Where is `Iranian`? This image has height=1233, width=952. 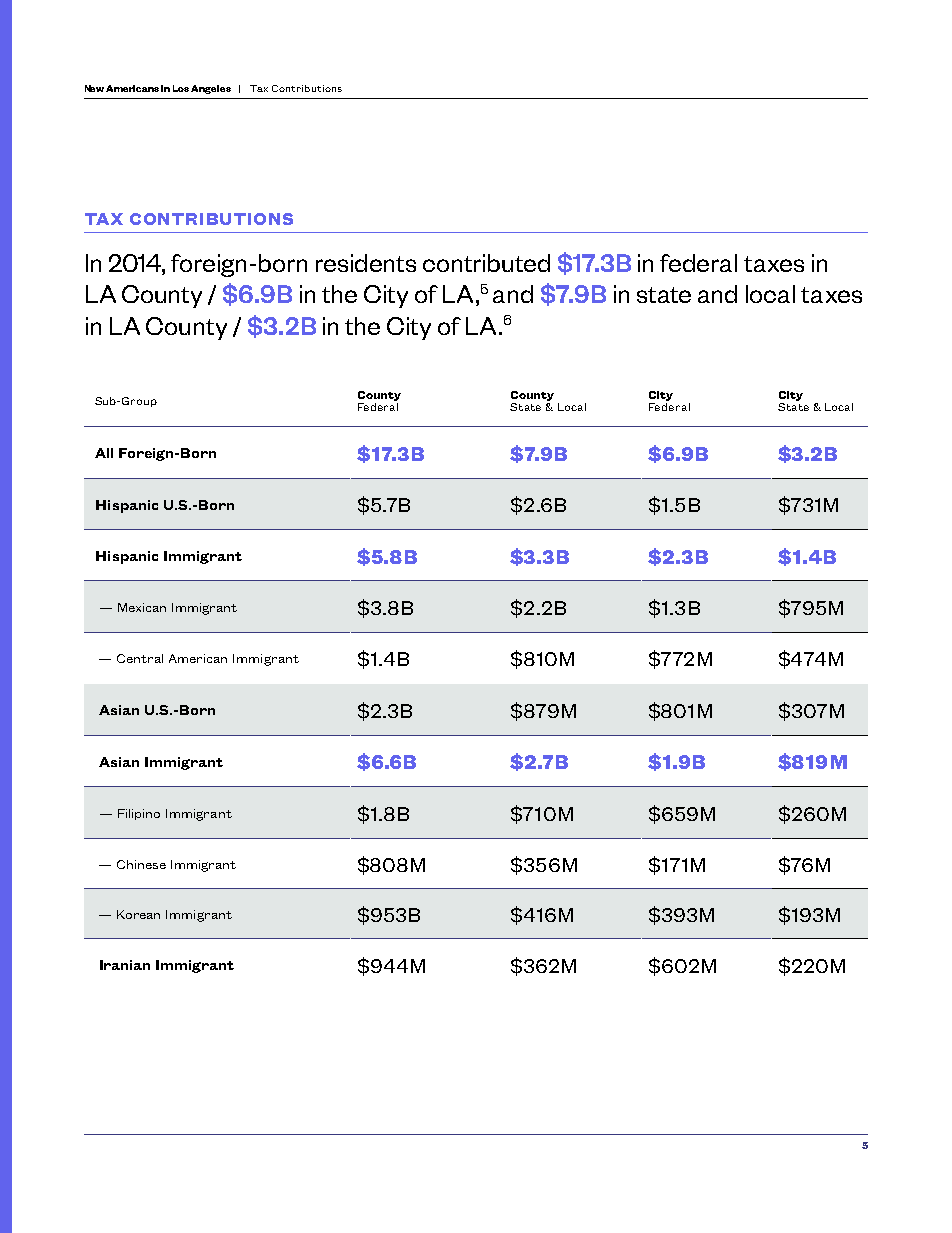 Iranian is located at coordinates (125, 965).
